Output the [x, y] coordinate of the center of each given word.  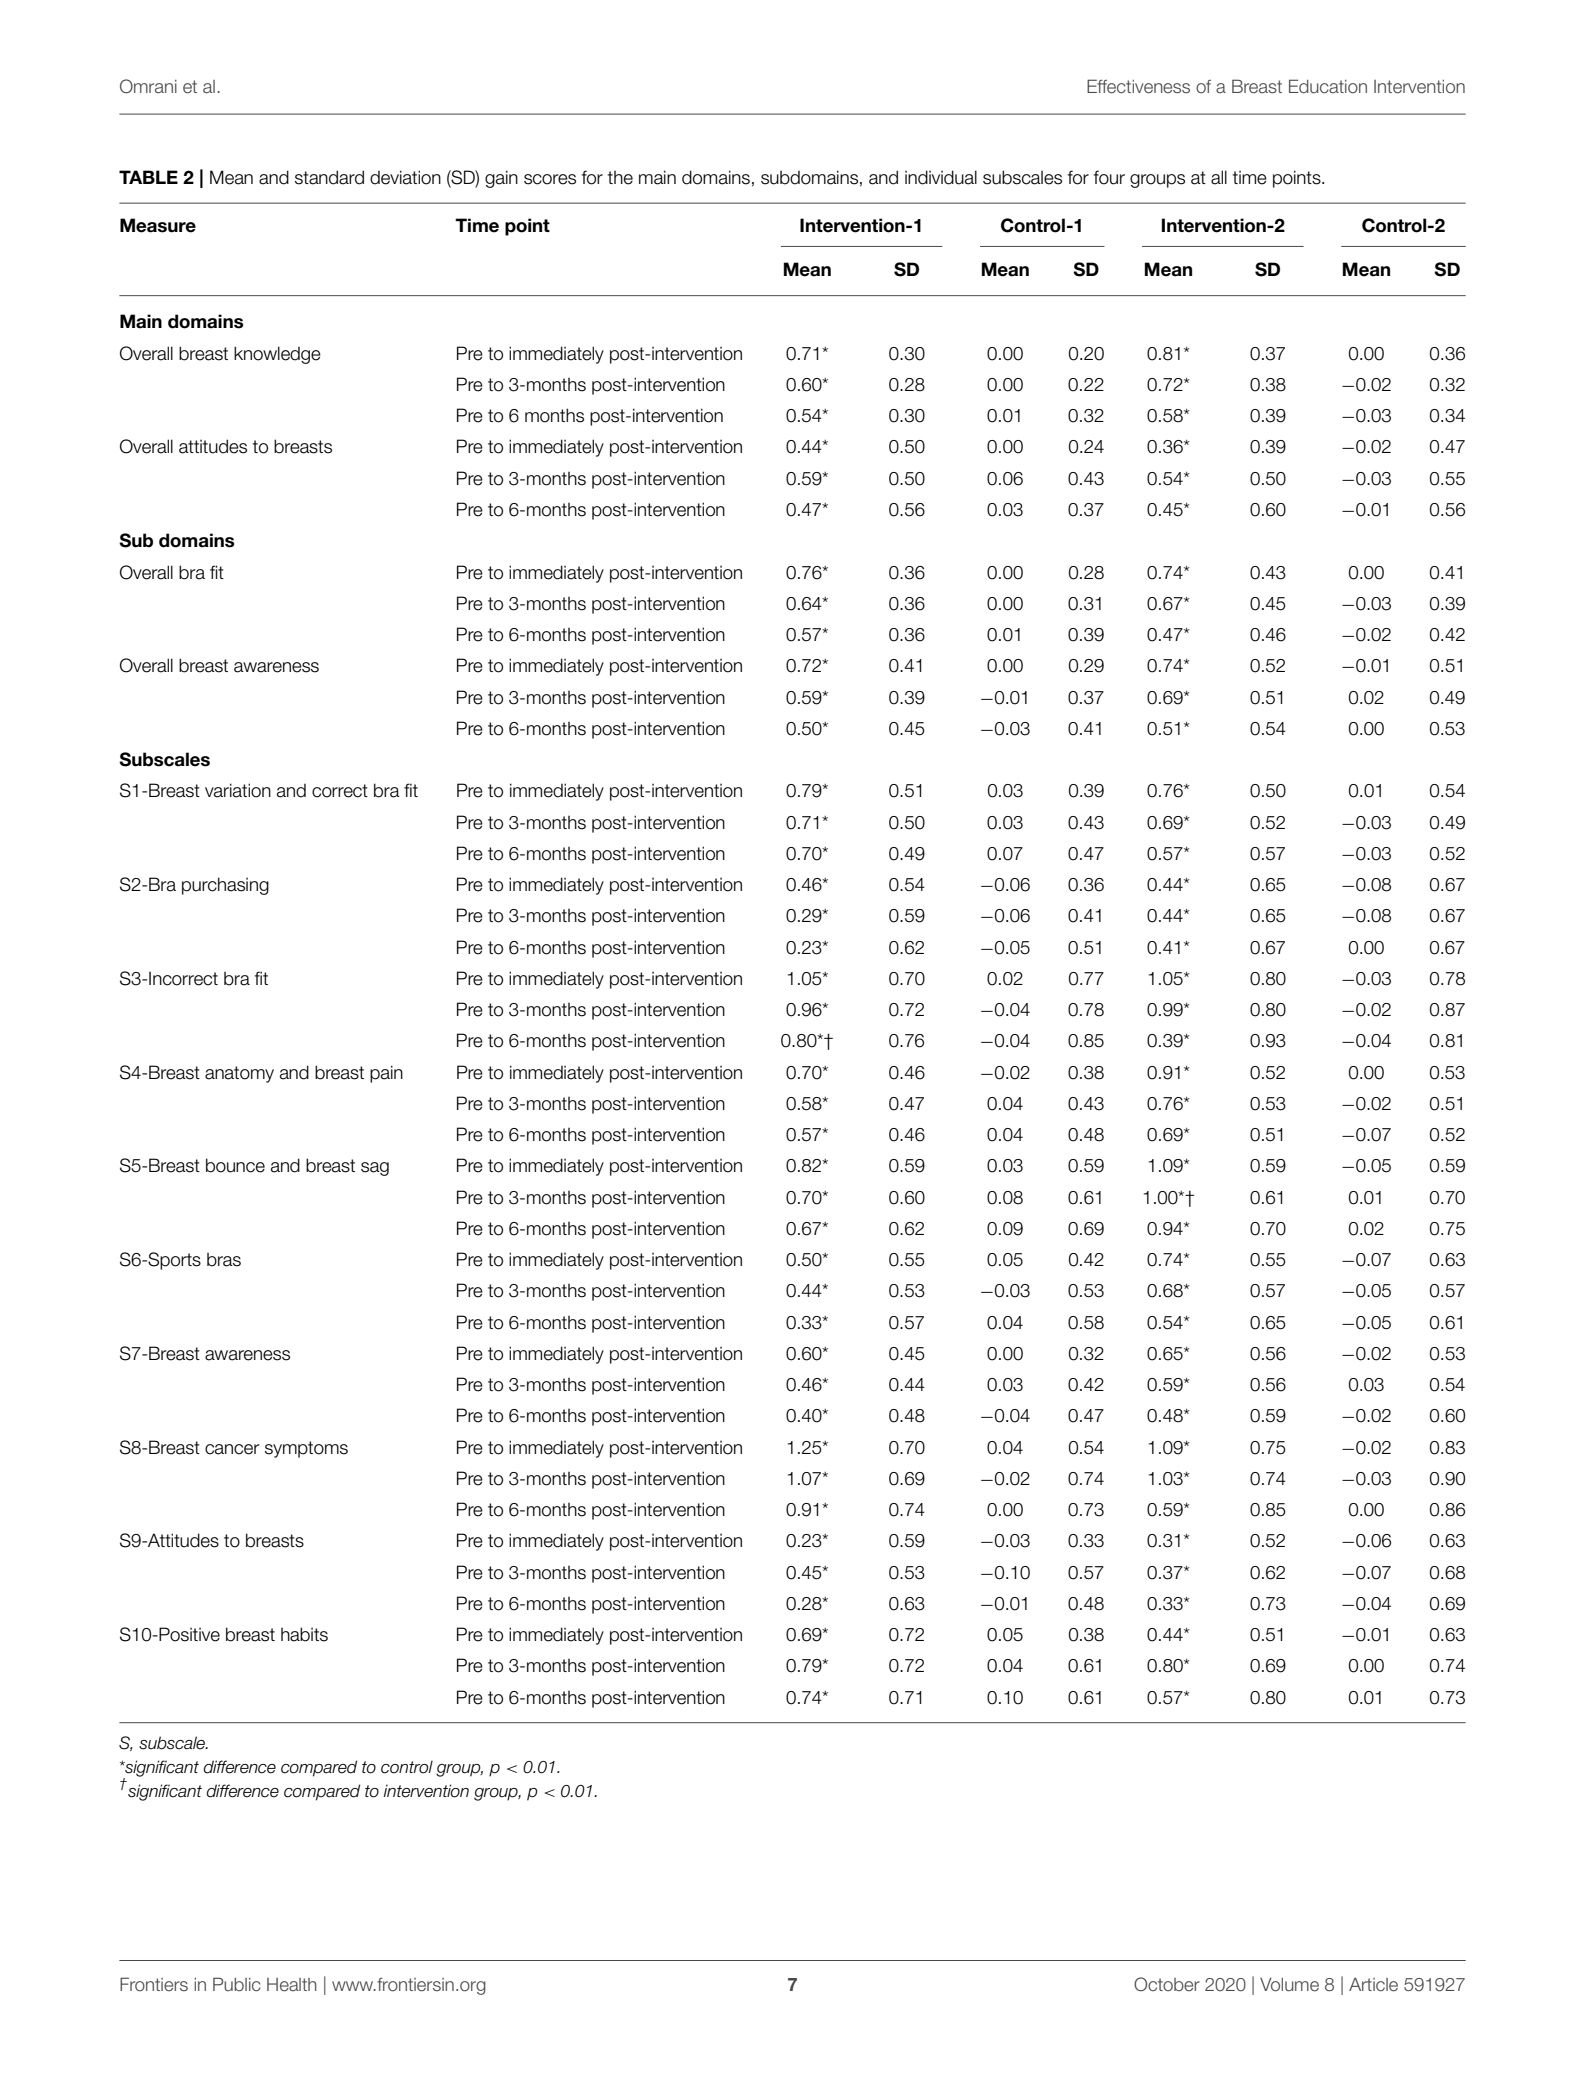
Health [292, 1985]
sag [375, 1169]
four [1109, 177]
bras [224, 1260]
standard [329, 177]
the [620, 178]
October [1167, 1984]
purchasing [225, 886]
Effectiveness [1138, 86]
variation [238, 790]
